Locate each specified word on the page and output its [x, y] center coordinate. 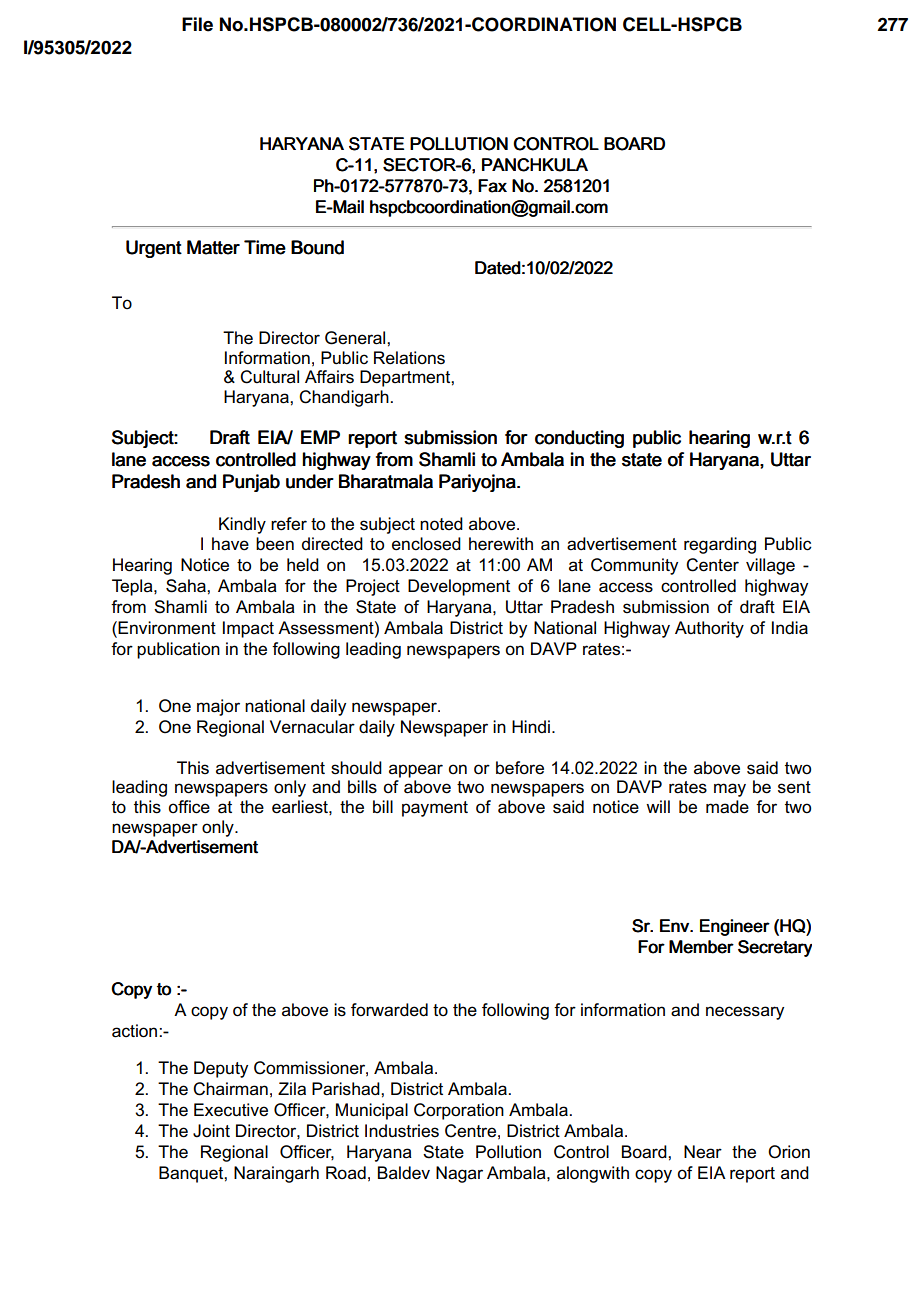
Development [459, 587]
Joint [211, 1131]
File [197, 24]
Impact [248, 629]
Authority [709, 629]
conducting [579, 439]
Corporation [459, 1111]
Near [703, 1152]
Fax [492, 186]
